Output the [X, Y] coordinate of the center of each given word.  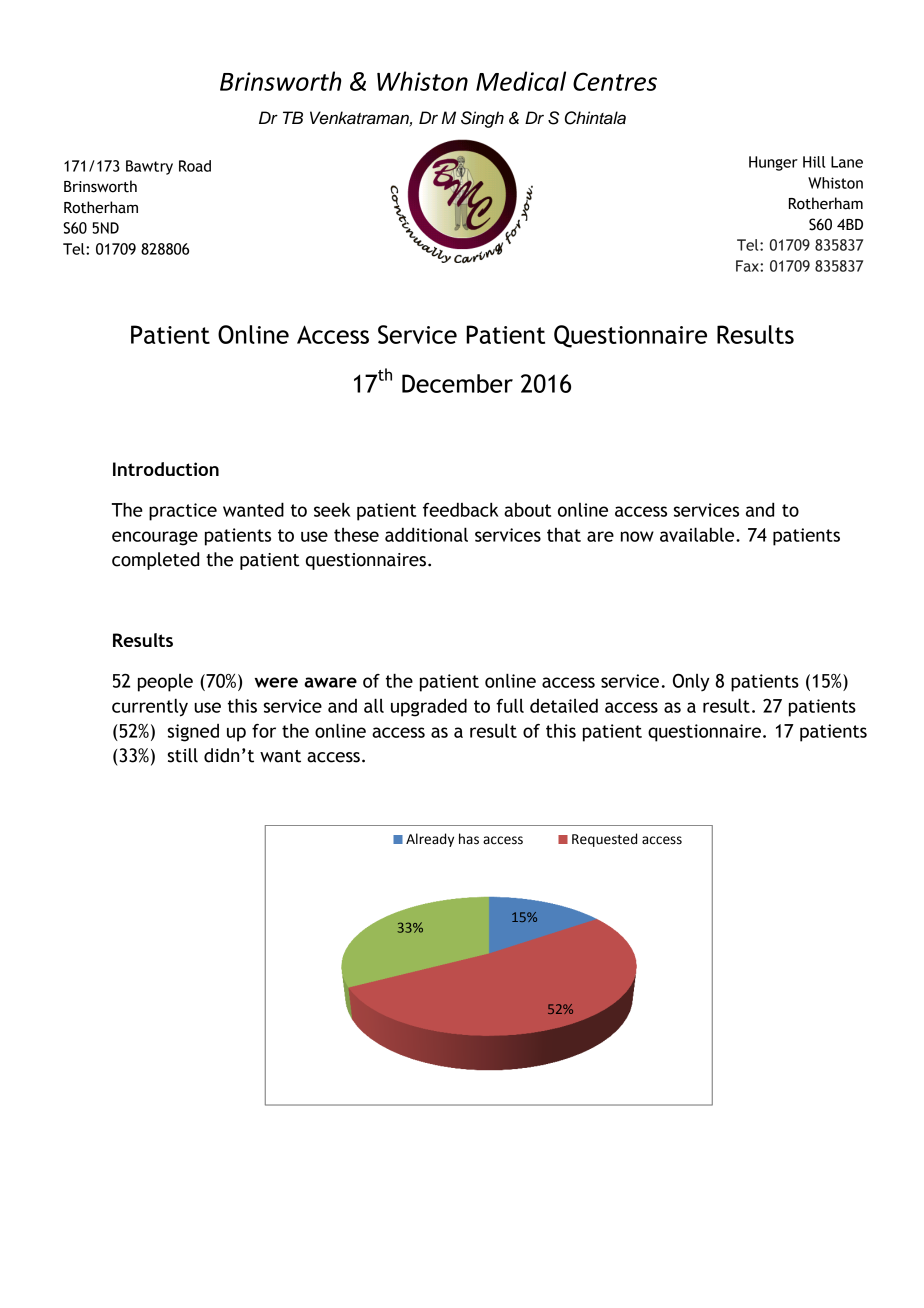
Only [691, 682]
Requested [604, 840]
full [510, 705]
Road [195, 166]
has [469, 839]
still [183, 755]
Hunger [773, 163]
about [527, 510]
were [276, 682]
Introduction [166, 469]
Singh [482, 119]
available [698, 534]
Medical [521, 81]
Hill [814, 162]
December [457, 383]
